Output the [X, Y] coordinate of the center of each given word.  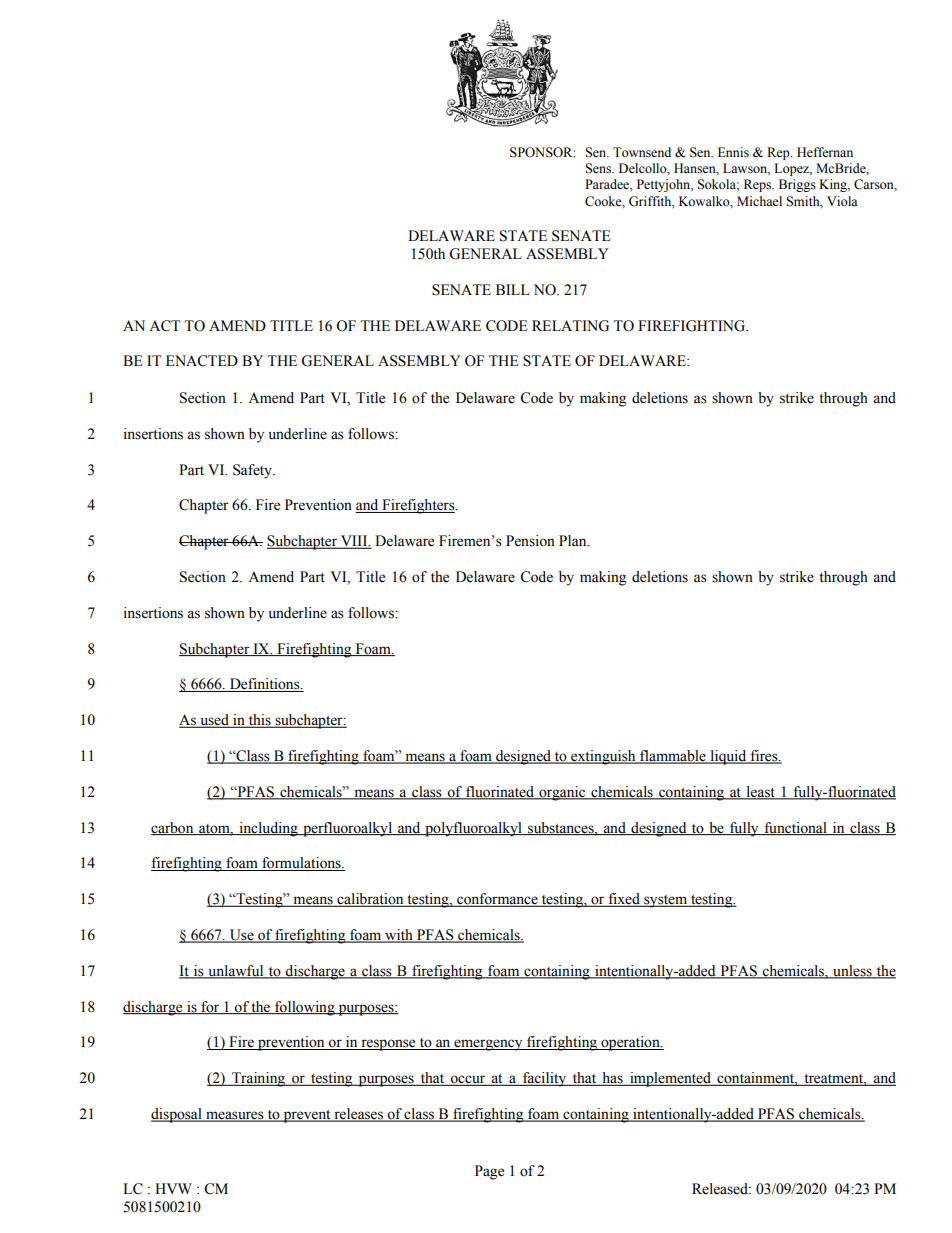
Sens [599, 168]
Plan [574, 540]
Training [258, 1079]
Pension [530, 541]
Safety [253, 471]
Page [489, 1172]
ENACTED [202, 361]
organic [562, 793]
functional [795, 828]
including [268, 829]
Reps [758, 185]
